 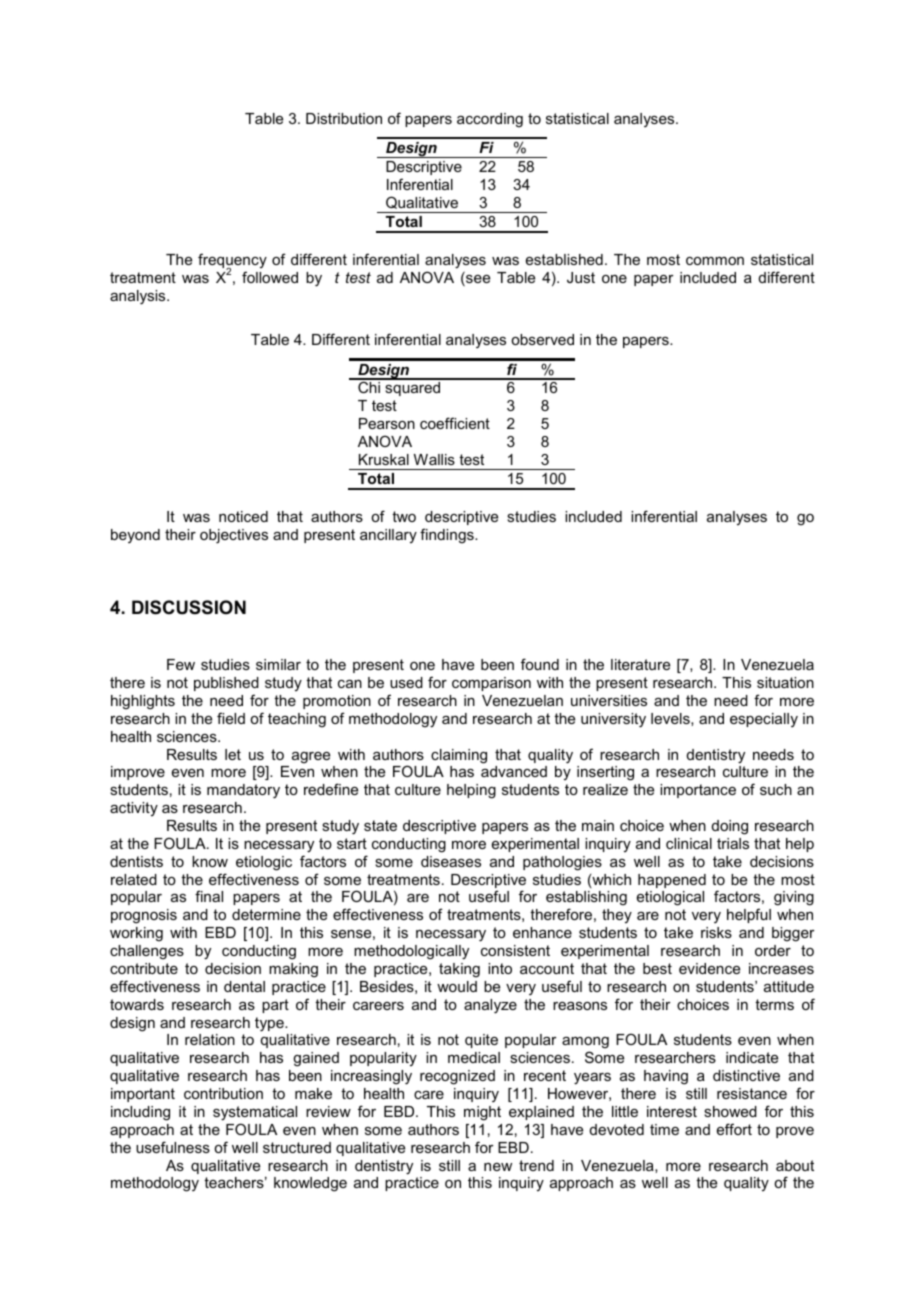 What do you see at coordinates (223, 1093) in the screenshot?
I see `contribution` at bounding box center [223, 1093].
